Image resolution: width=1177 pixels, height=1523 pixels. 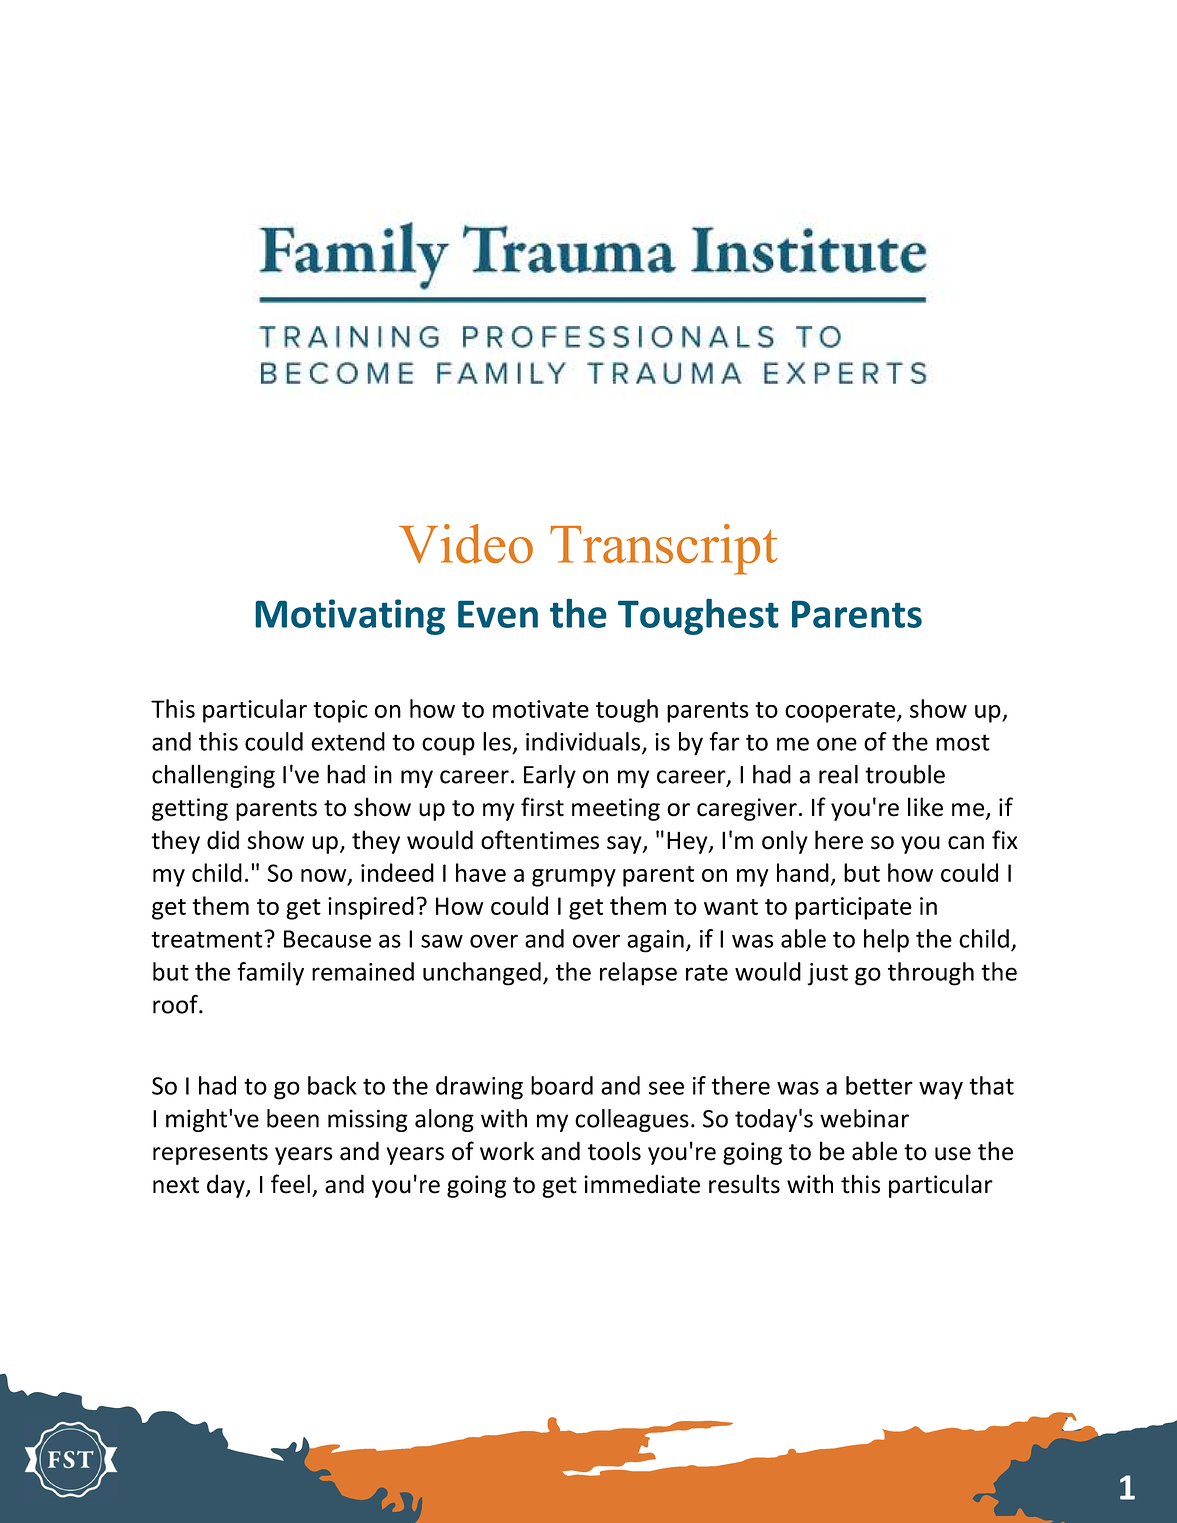 I want to click on tools, so click(x=614, y=1151).
